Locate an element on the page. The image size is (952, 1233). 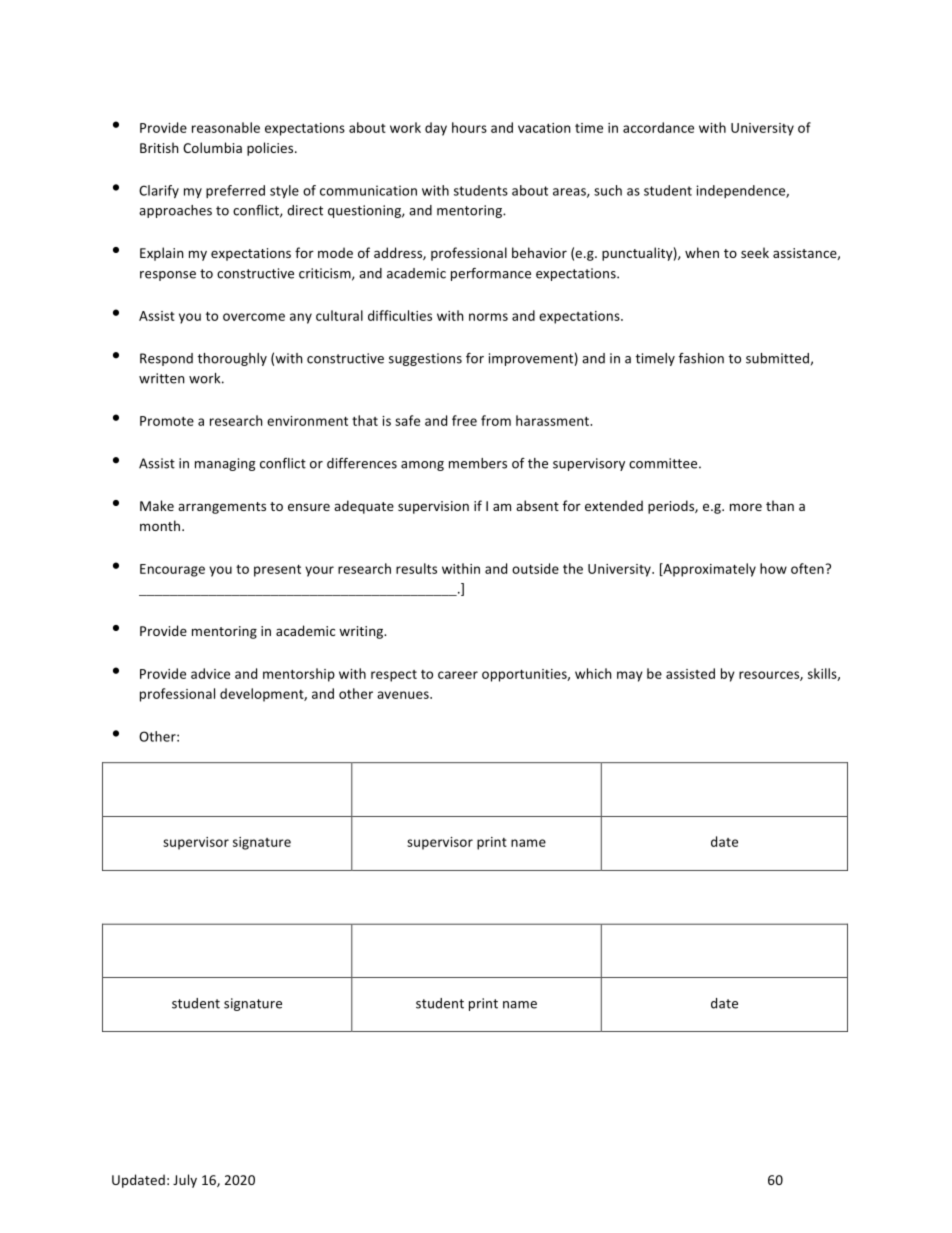
advice is located at coordinates (210, 673).
